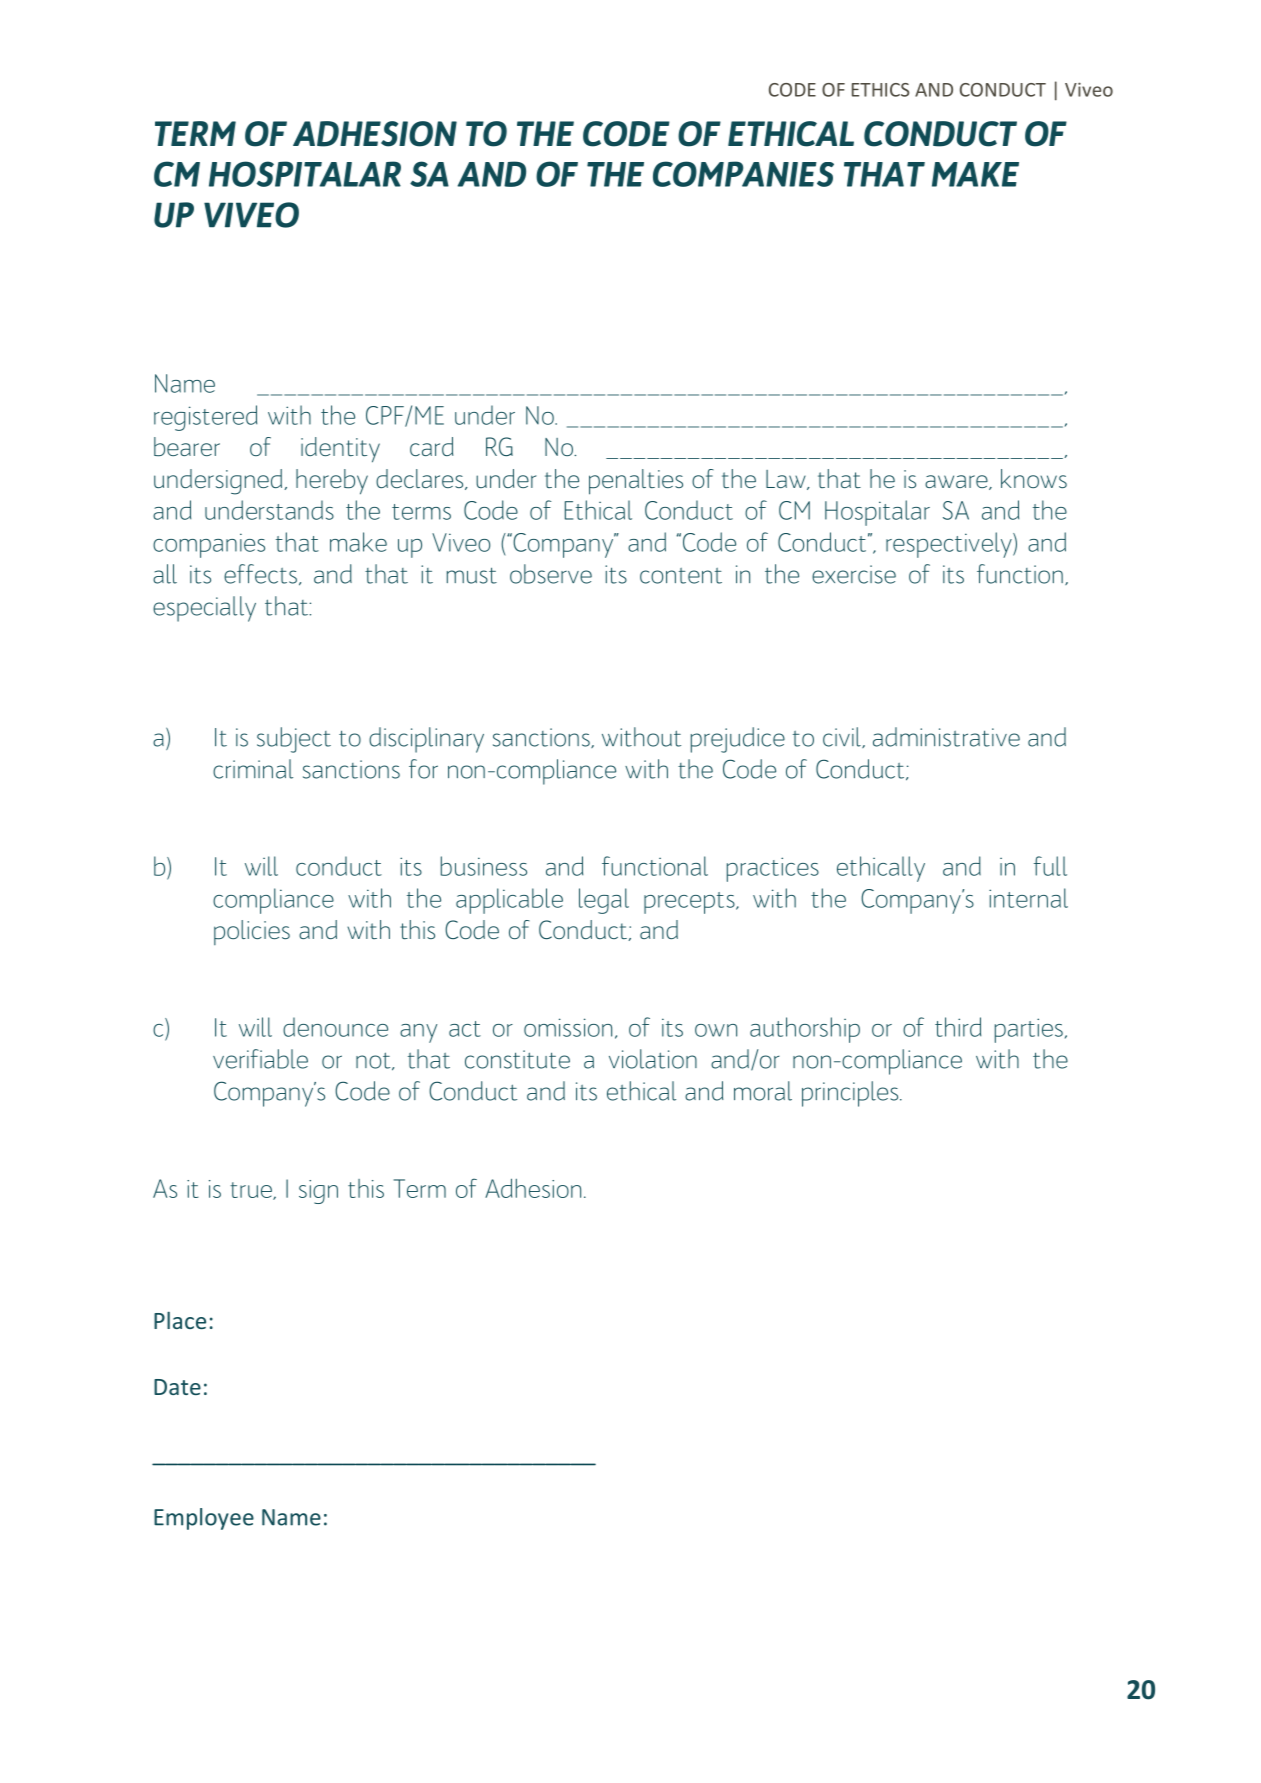  Describe the element at coordinates (653, 1059) in the image. I see `violation` at that location.
